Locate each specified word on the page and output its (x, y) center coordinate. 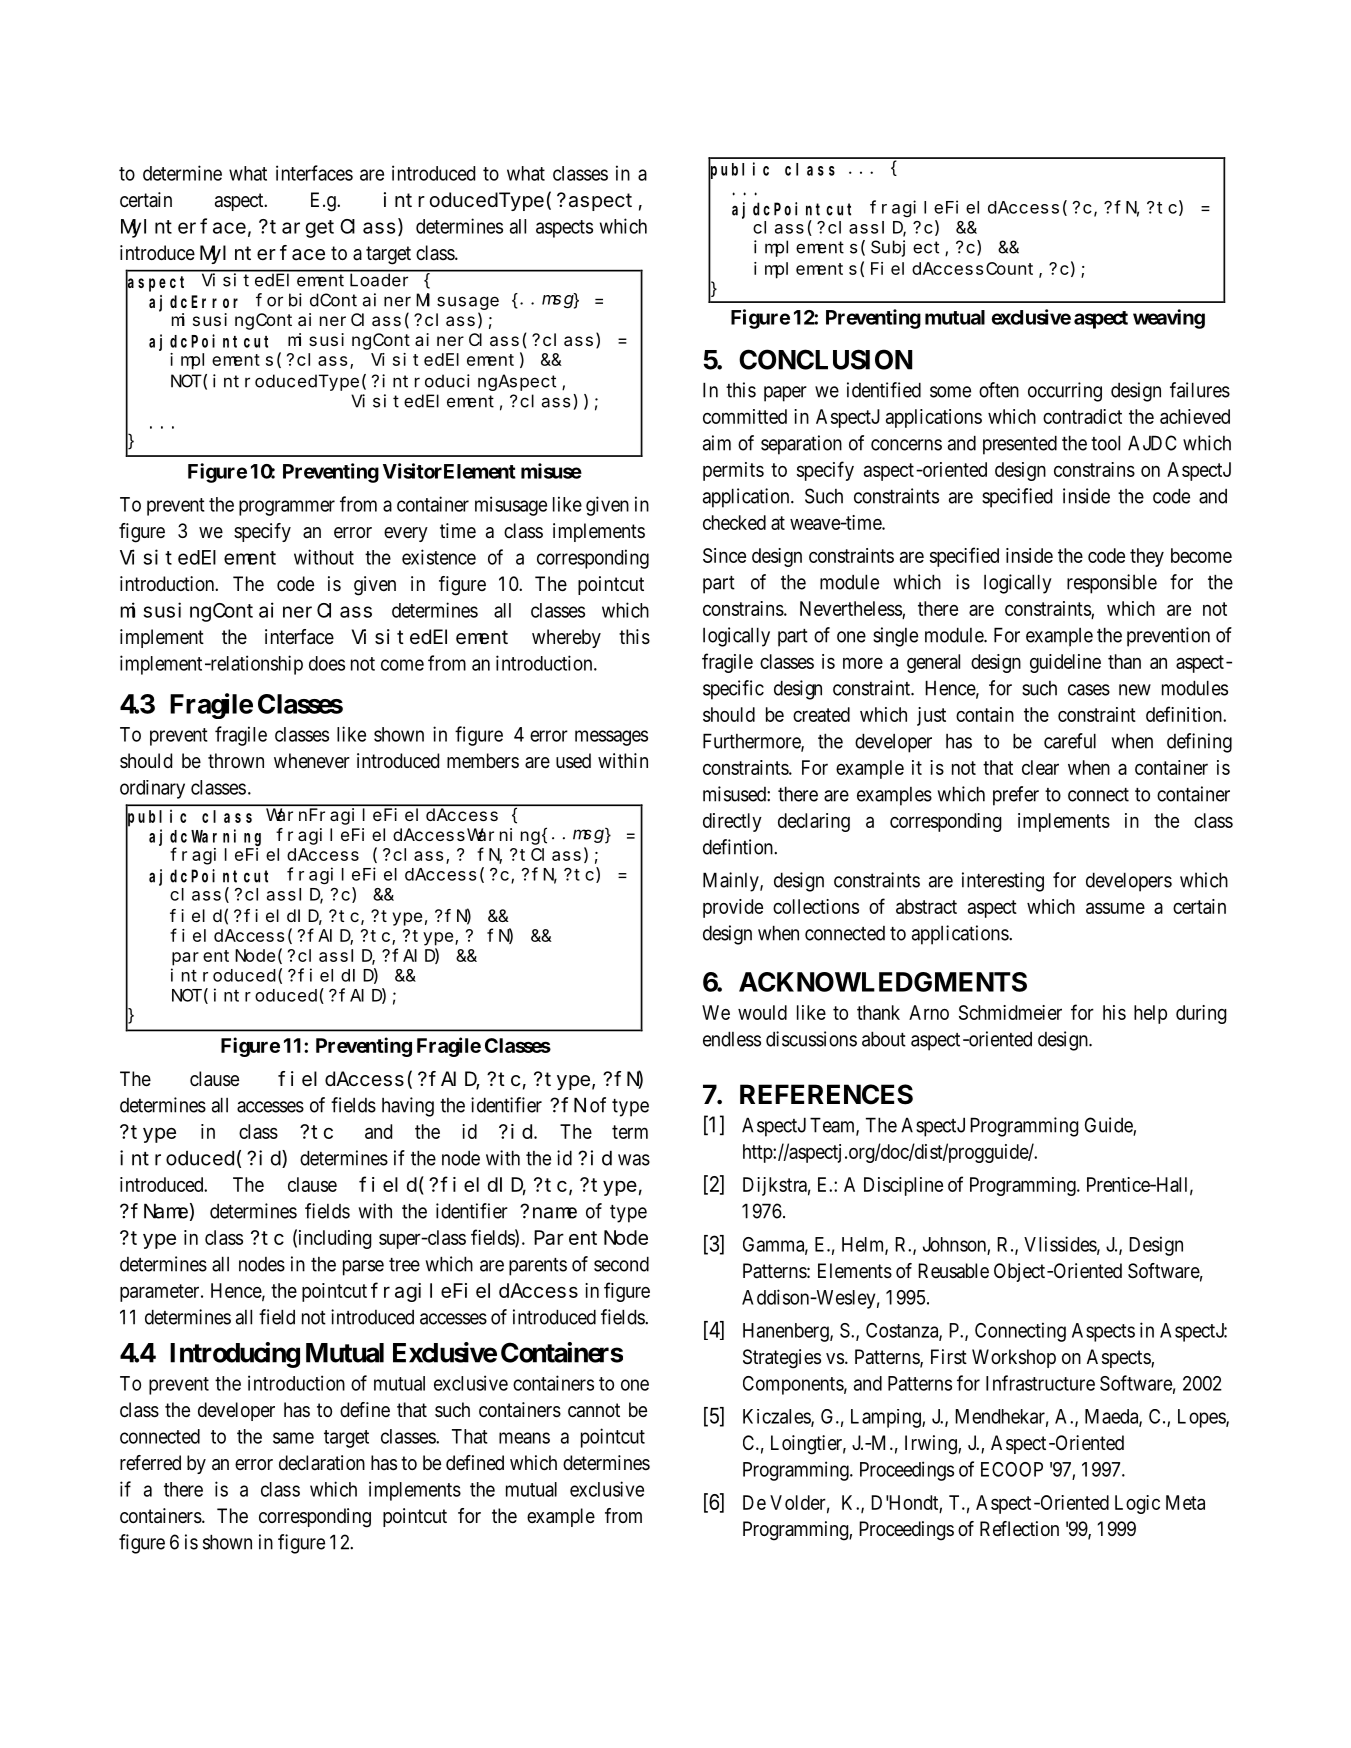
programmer (287, 508)
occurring (1065, 392)
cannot (594, 1410)
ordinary (152, 789)
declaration (322, 1463)
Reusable (953, 1270)
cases (1089, 690)
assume (1115, 908)
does (327, 663)
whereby (566, 638)
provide (733, 908)
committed (745, 416)
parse (363, 1268)
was (634, 1160)
